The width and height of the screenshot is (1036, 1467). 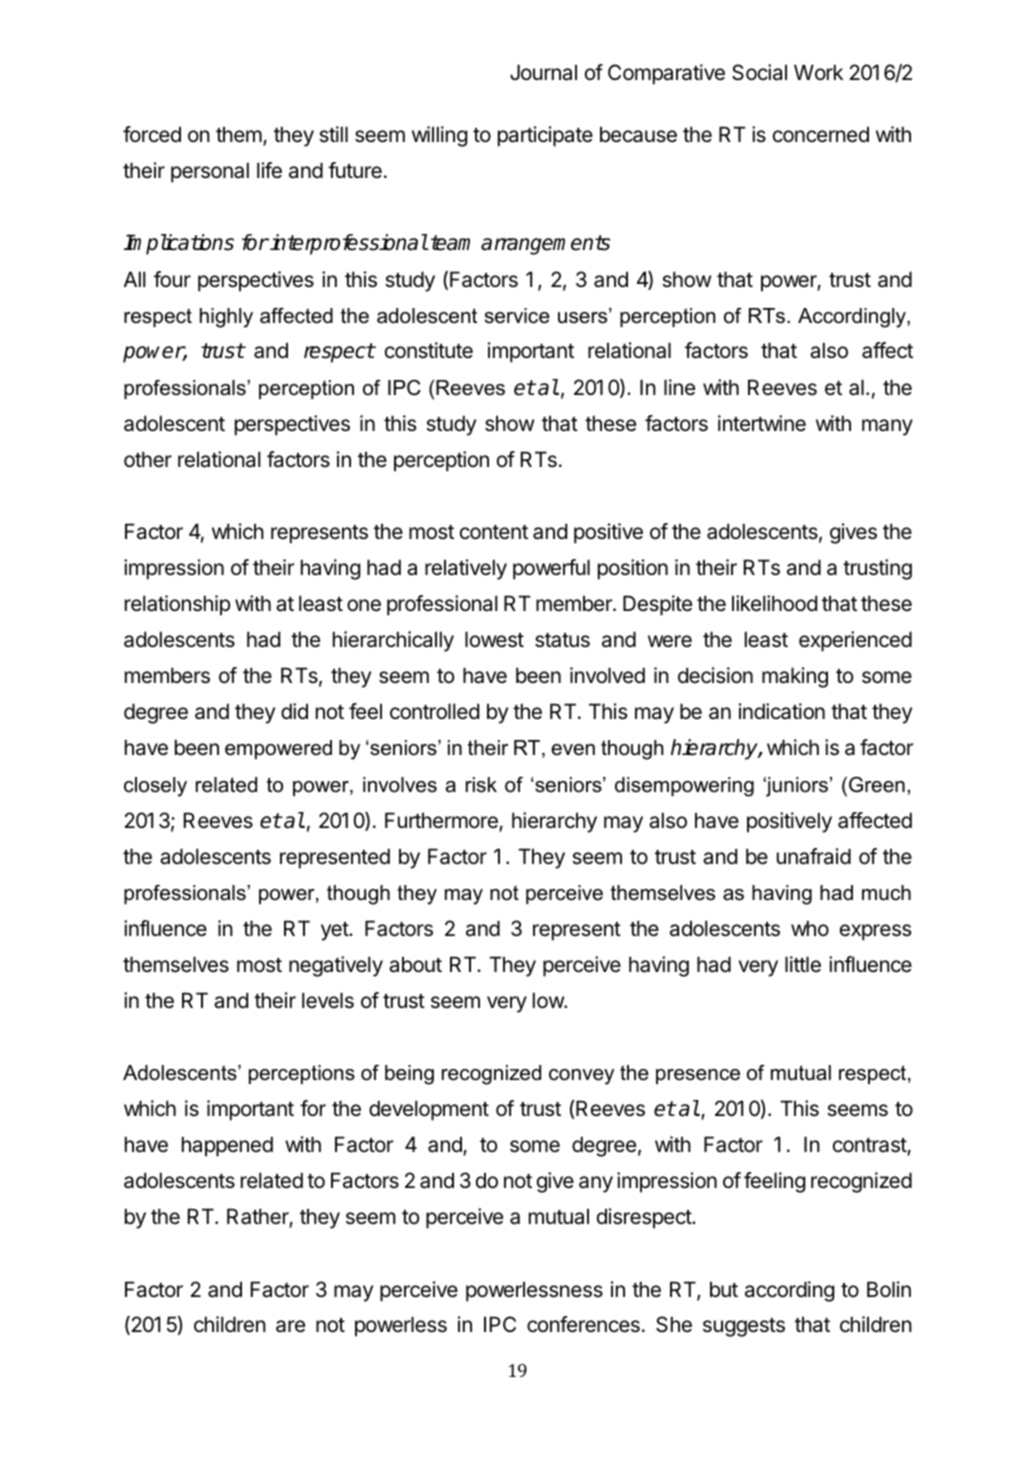 I want to click on are, so click(x=290, y=1326).
